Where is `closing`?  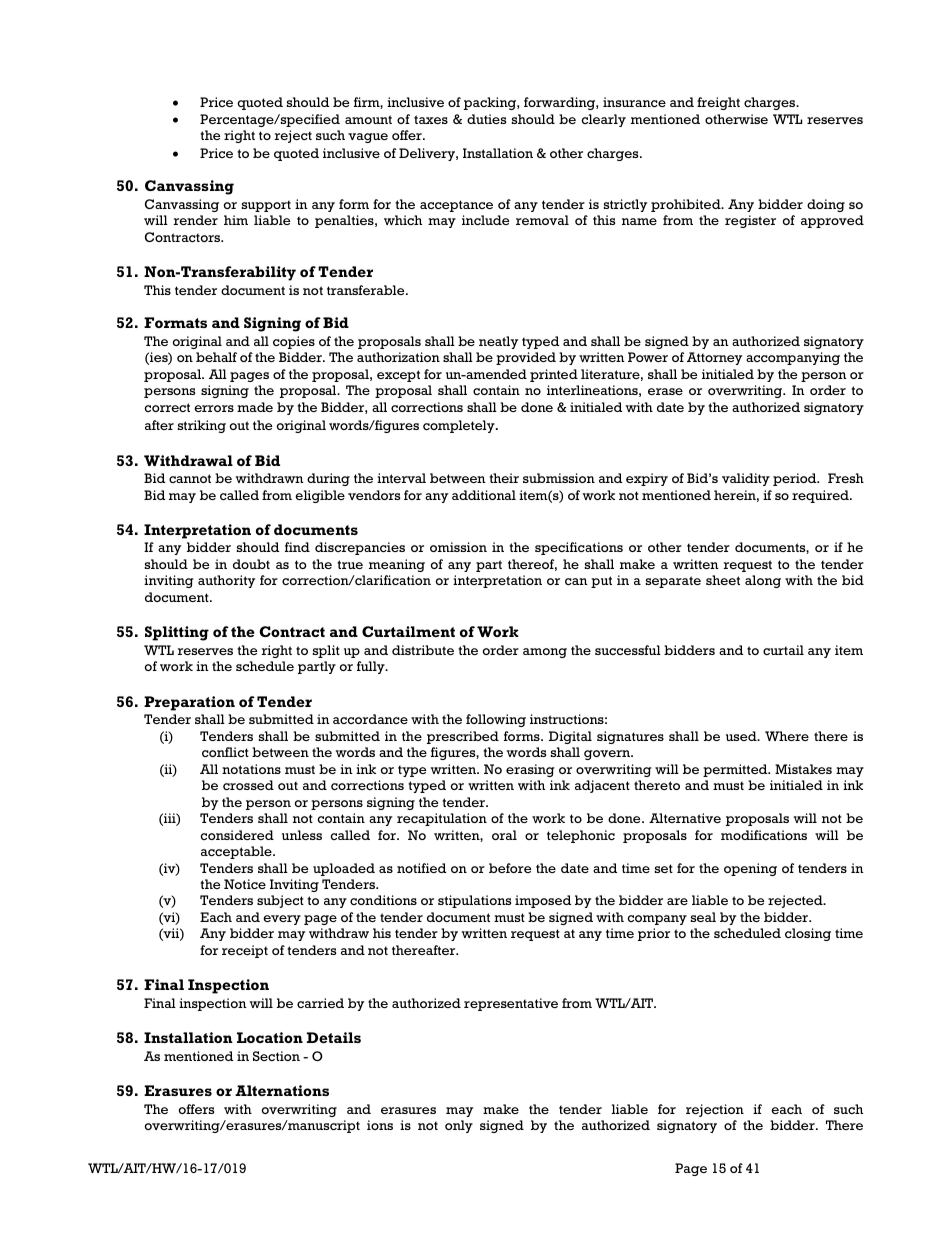
closing is located at coordinates (808, 934).
